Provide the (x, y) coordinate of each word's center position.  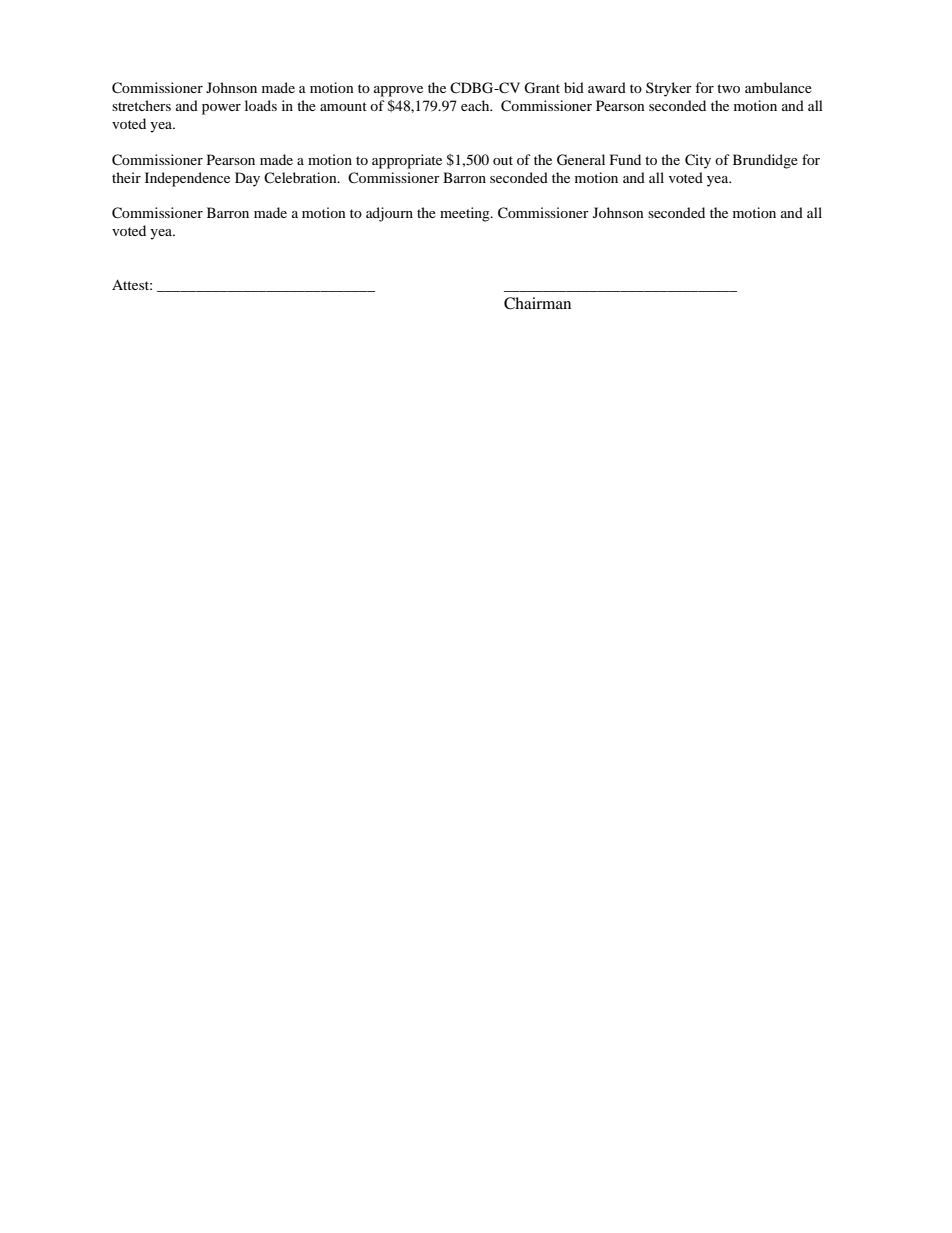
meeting (466, 214)
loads (261, 105)
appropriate (407, 161)
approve (398, 91)
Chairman (537, 303)
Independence (187, 179)
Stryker (669, 89)
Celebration (301, 177)
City (698, 161)
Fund (625, 159)
